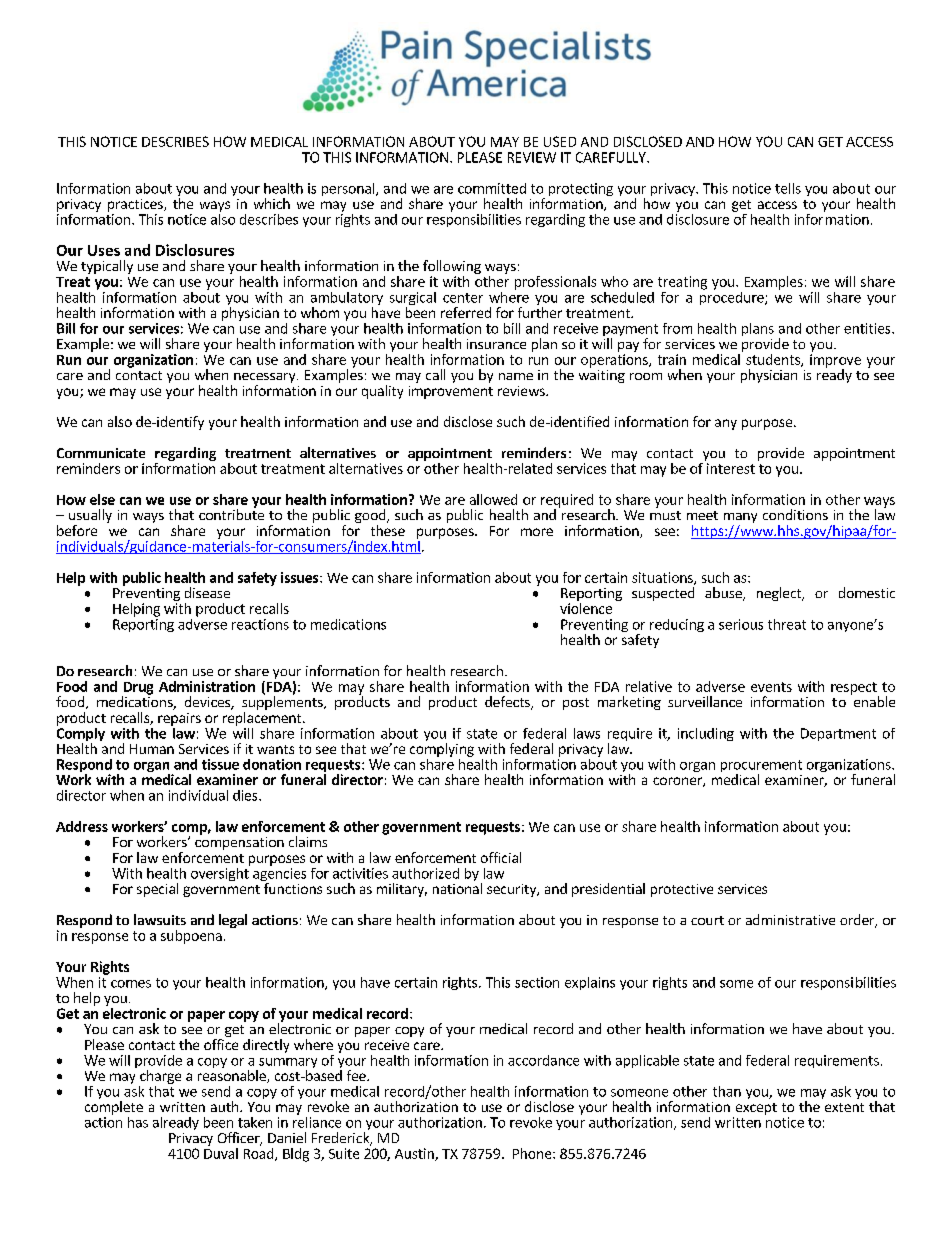 This image has height=1233, width=952. What do you see at coordinates (136, 205) in the image?
I see `practices` at bounding box center [136, 205].
